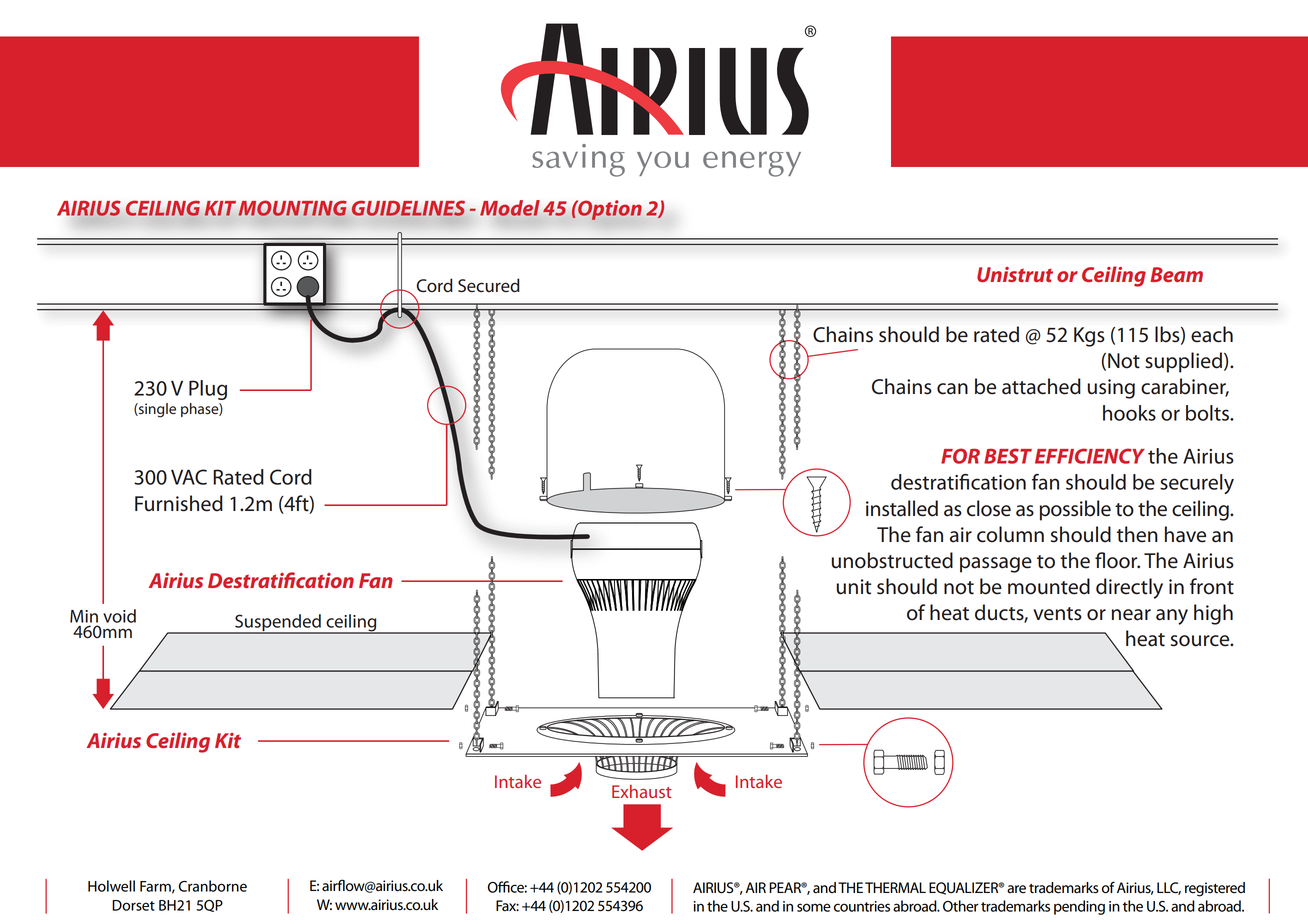 The image size is (1308, 924). What do you see at coordinates (133, 905) in the screenshot?
I see `Dorset` at bounding box center [133, 905].
